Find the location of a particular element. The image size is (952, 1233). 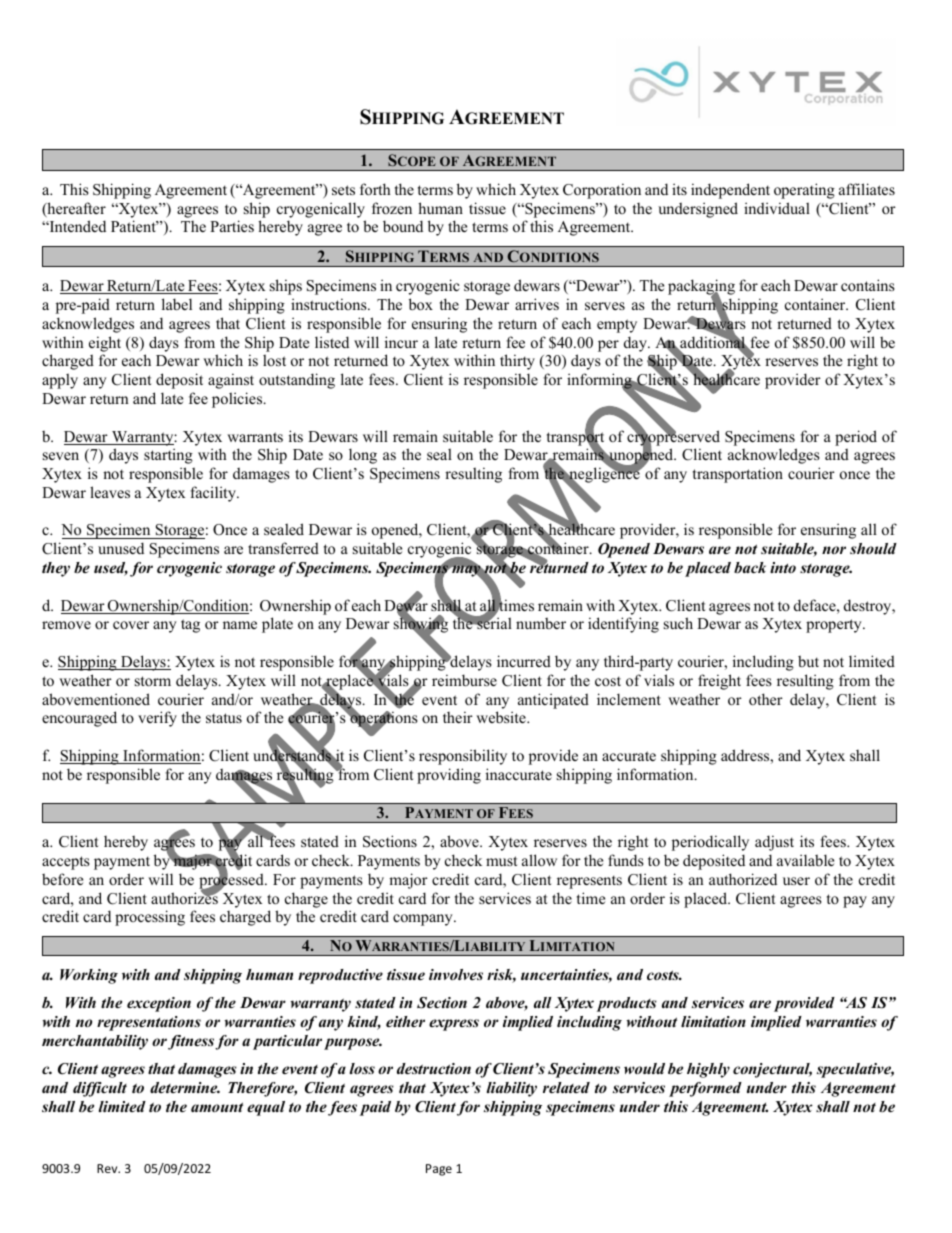

Rev is located at coordinates (108, 1168).
